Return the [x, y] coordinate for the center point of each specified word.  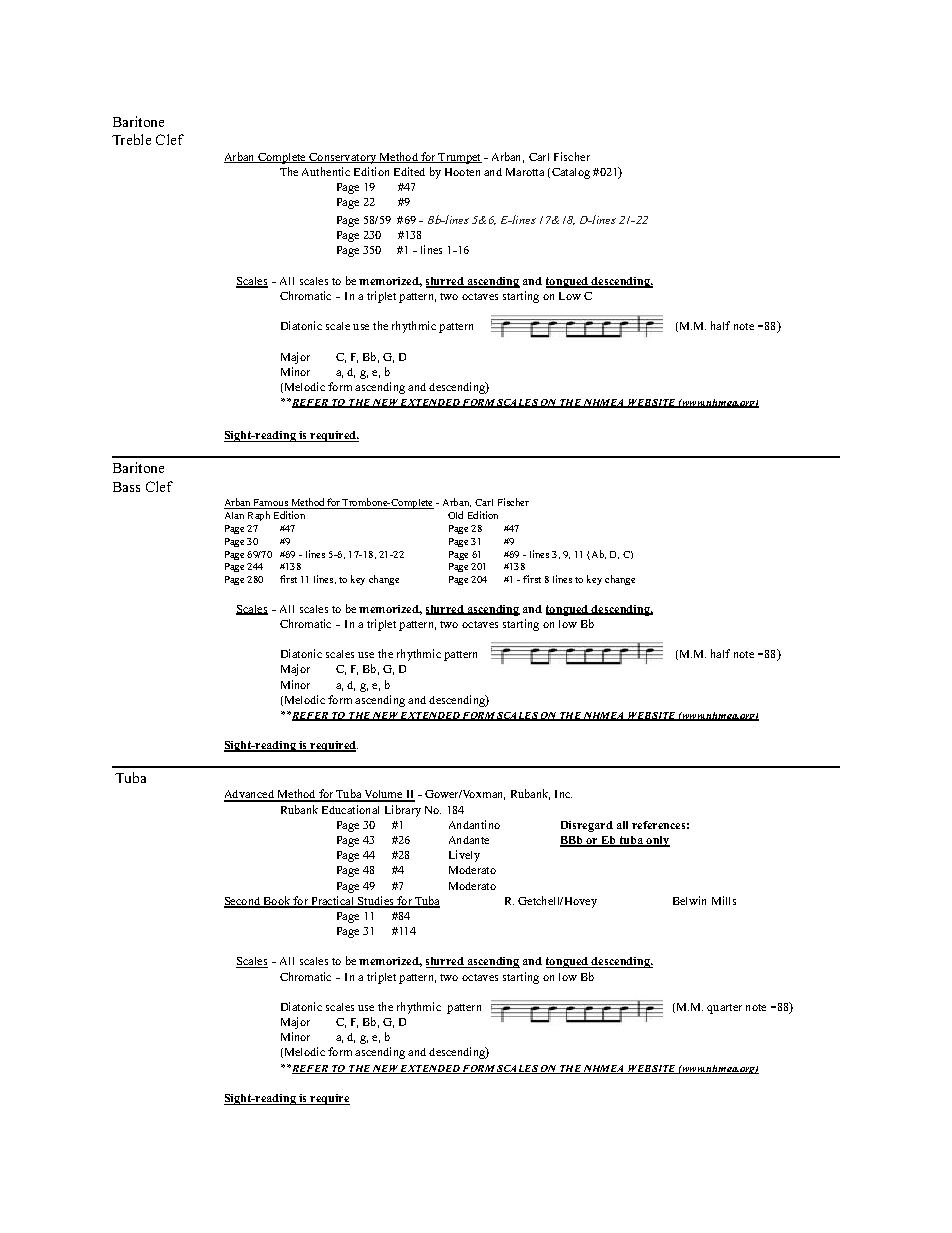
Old [455, 515]
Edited [409, 171]
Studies [376, 902]
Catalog [571, 173]
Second [243, 902]
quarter [724, 1009]
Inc [563, 794]
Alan [234, 515]
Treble [131, 139]
